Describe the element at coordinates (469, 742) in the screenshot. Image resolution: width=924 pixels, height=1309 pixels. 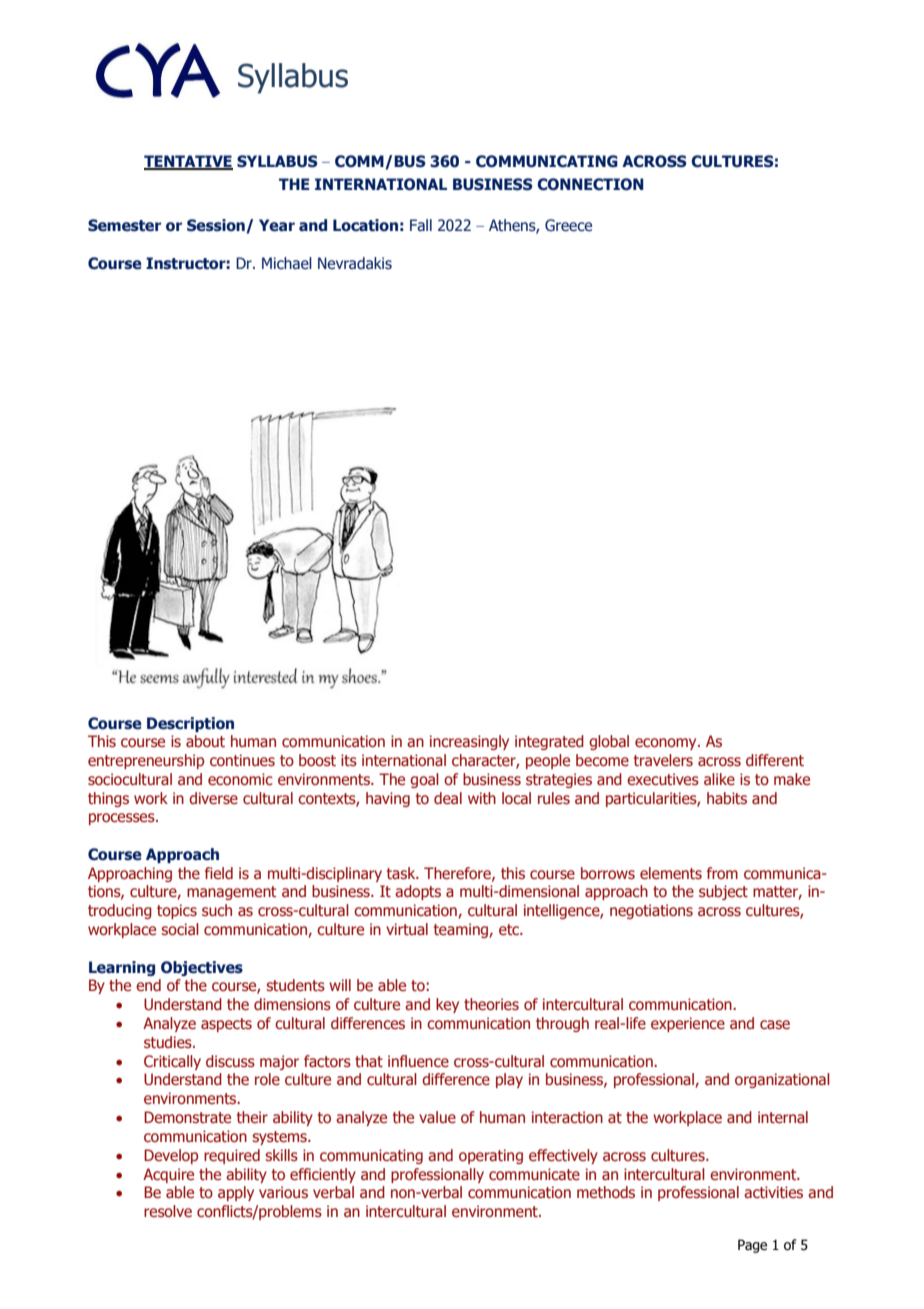
I see `increasingly` at that location.
